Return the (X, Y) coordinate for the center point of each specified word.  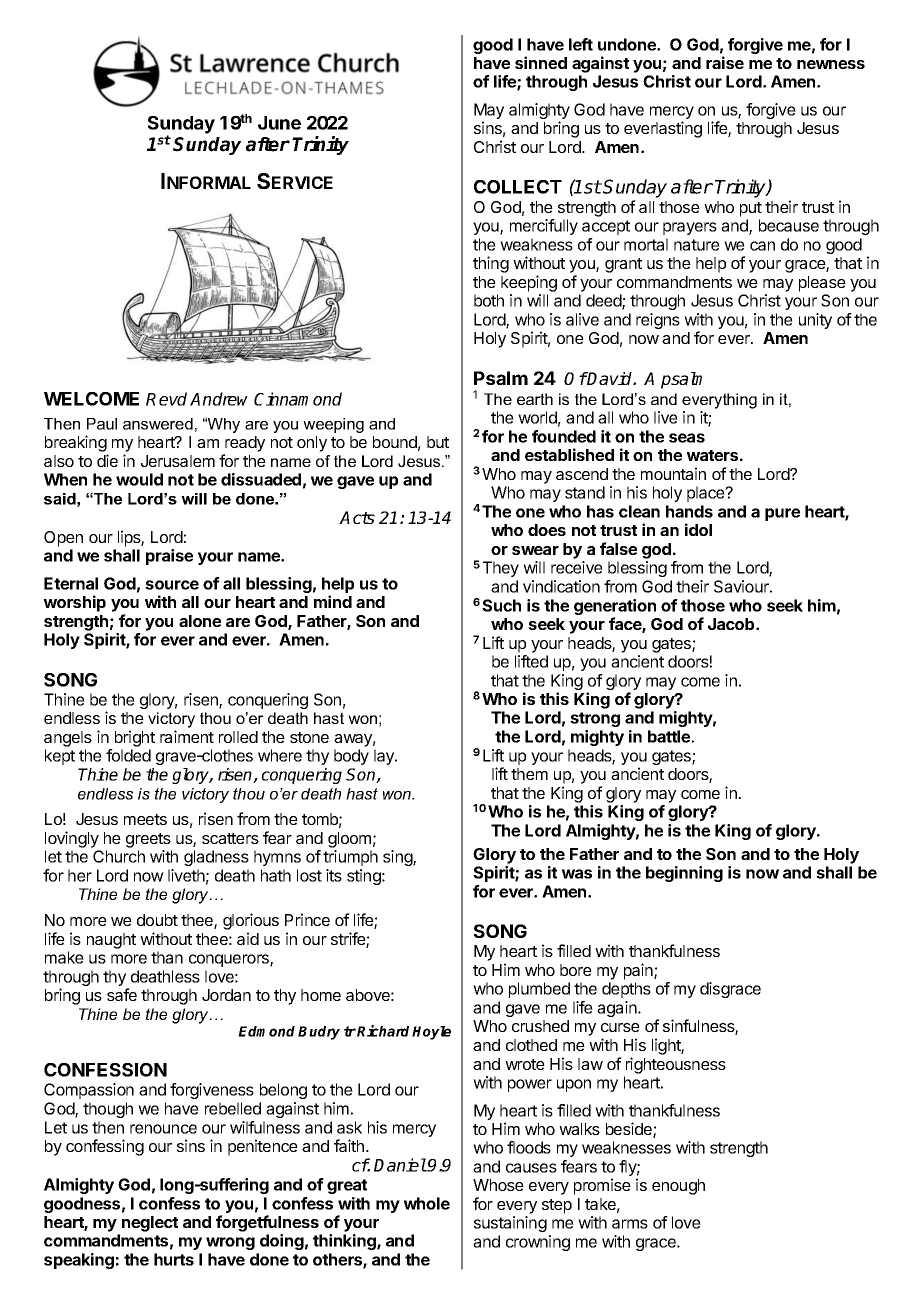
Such (501, 605)
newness (831, 64)
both (489, 300)
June (279, 123)
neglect (150, 1224)
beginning (684, 874)
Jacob (732, 624)
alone (200, 621)
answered (158, 424)
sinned (541, 62)
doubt (157, 920)
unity (815, 321)
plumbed (539, 990)
